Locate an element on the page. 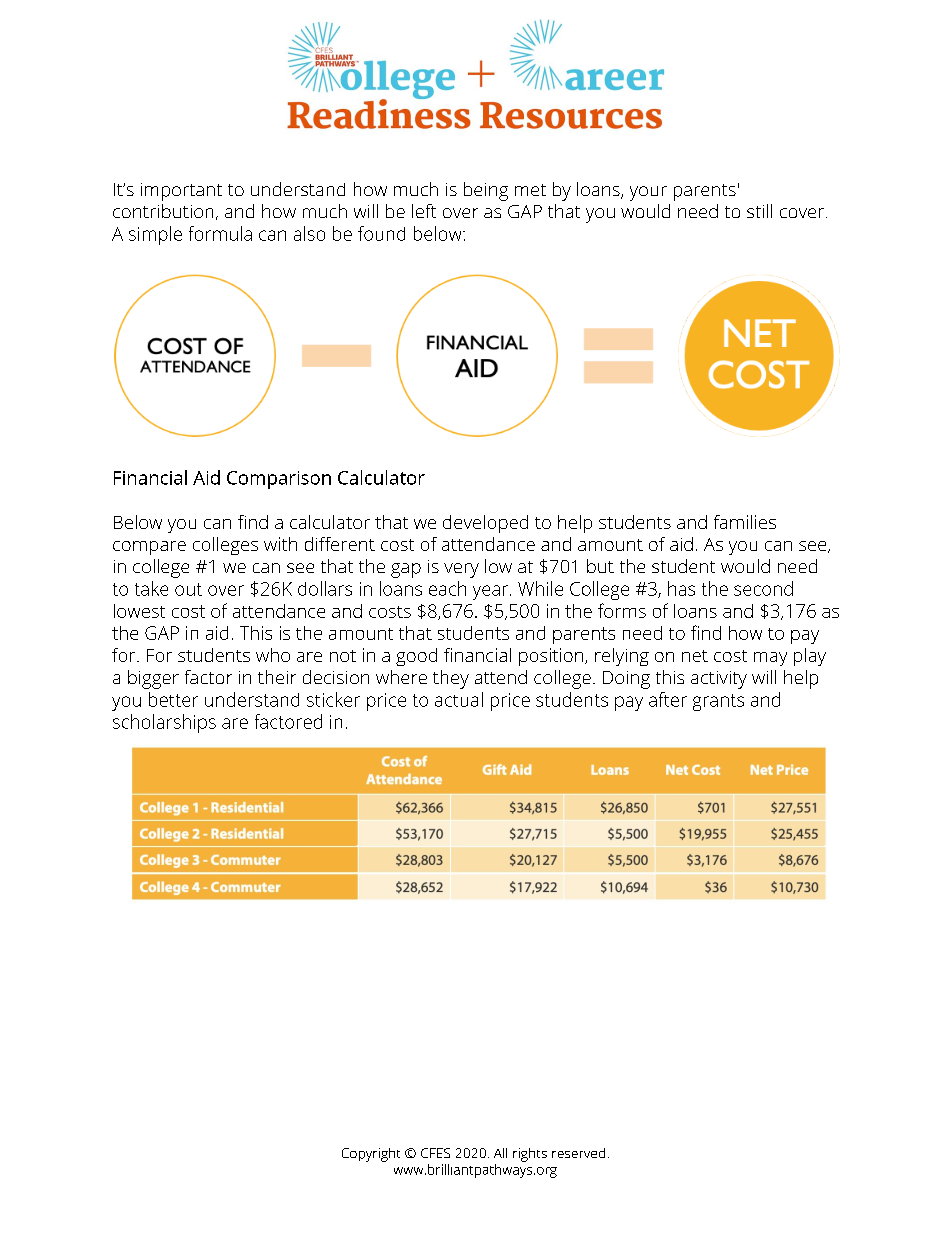 This document has width=952, height=1233. they is located at coordinates (451, 679).
